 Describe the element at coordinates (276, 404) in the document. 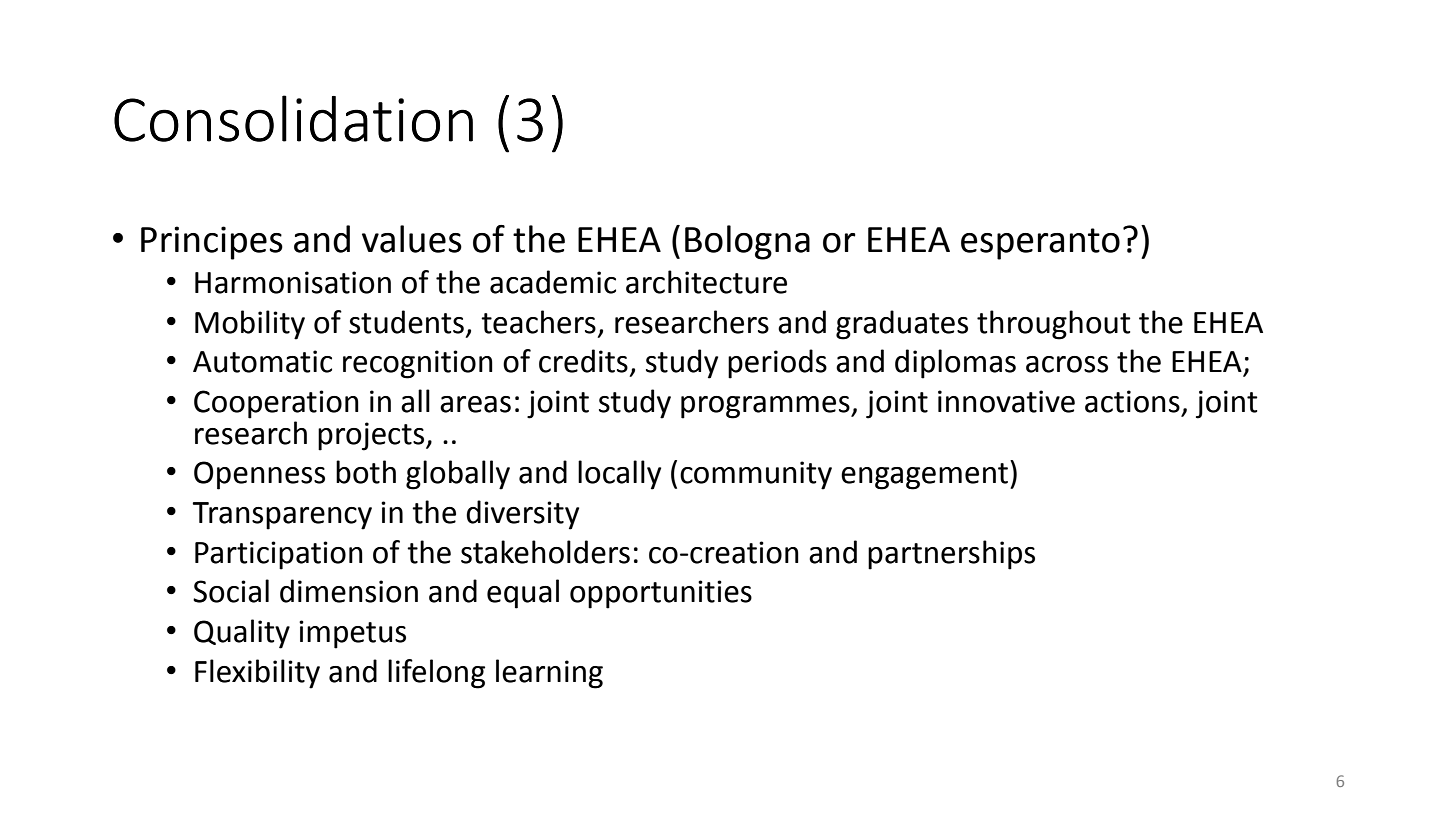

I see `Cooperation` at that location.
